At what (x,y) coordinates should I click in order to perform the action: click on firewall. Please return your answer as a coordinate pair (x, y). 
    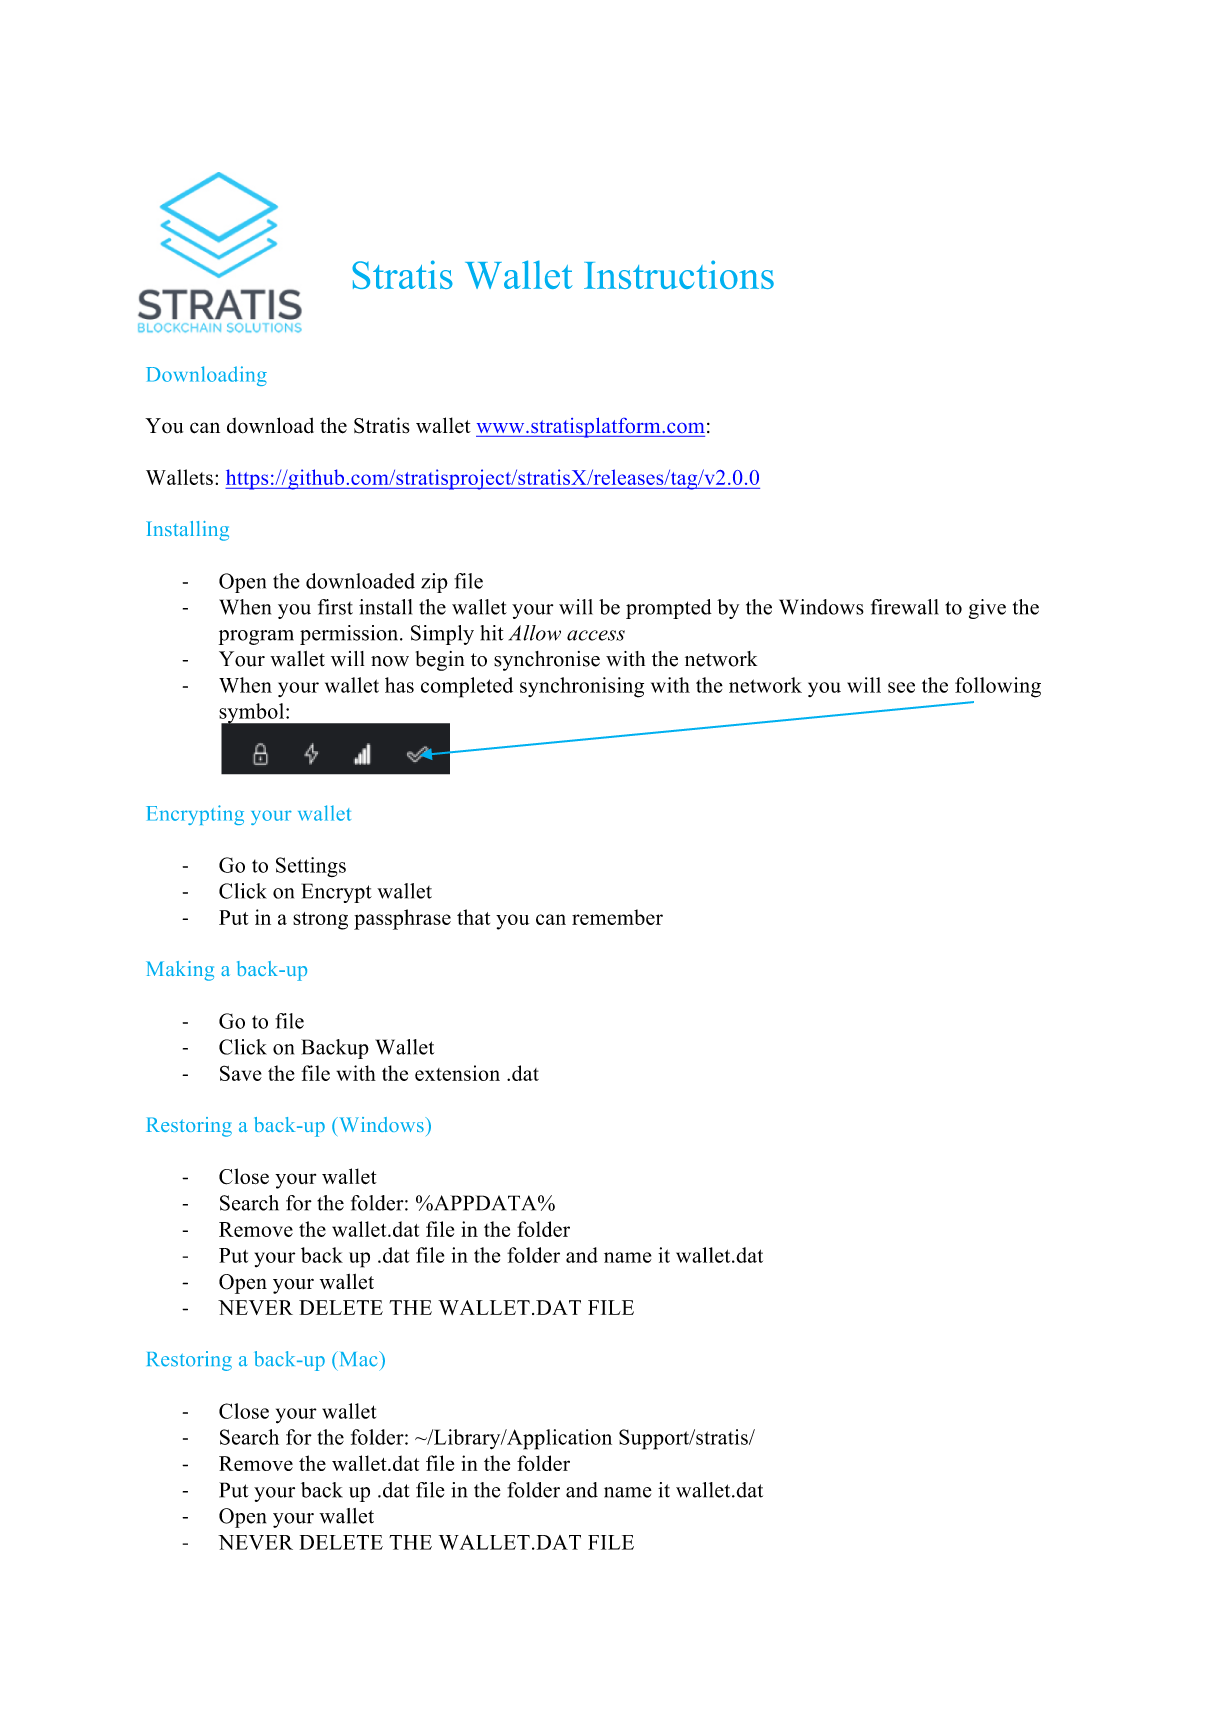
    Looking at the image, I should click on (905, 607).
